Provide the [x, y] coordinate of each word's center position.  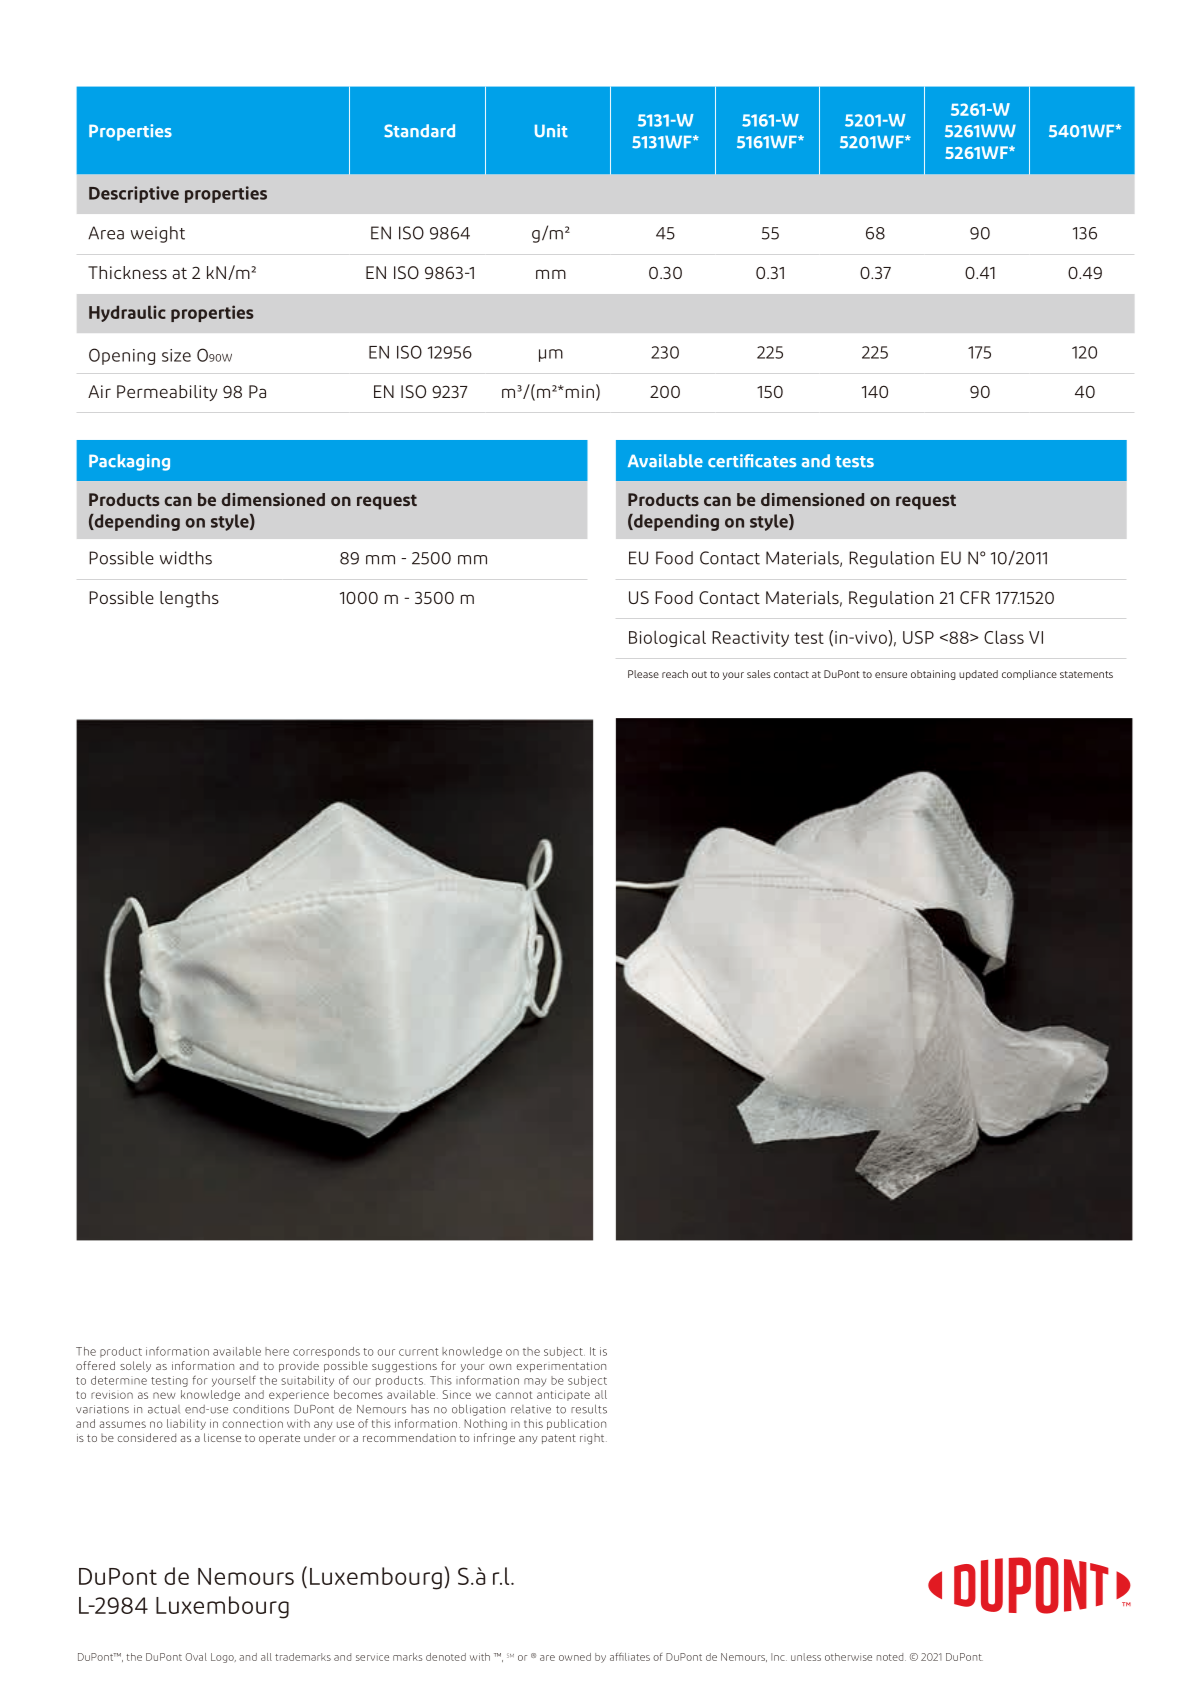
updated [978, 675]
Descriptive [134, 194]
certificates [752, 461]
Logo [223, 1658]
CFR [975, 597]
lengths [189, 599]
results [589, 1409]
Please [643, 674]
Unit [551, 131]
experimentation [561, 1367]
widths [186, 558]
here [277, 1351]
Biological [667, 638]
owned [575, 1657]
